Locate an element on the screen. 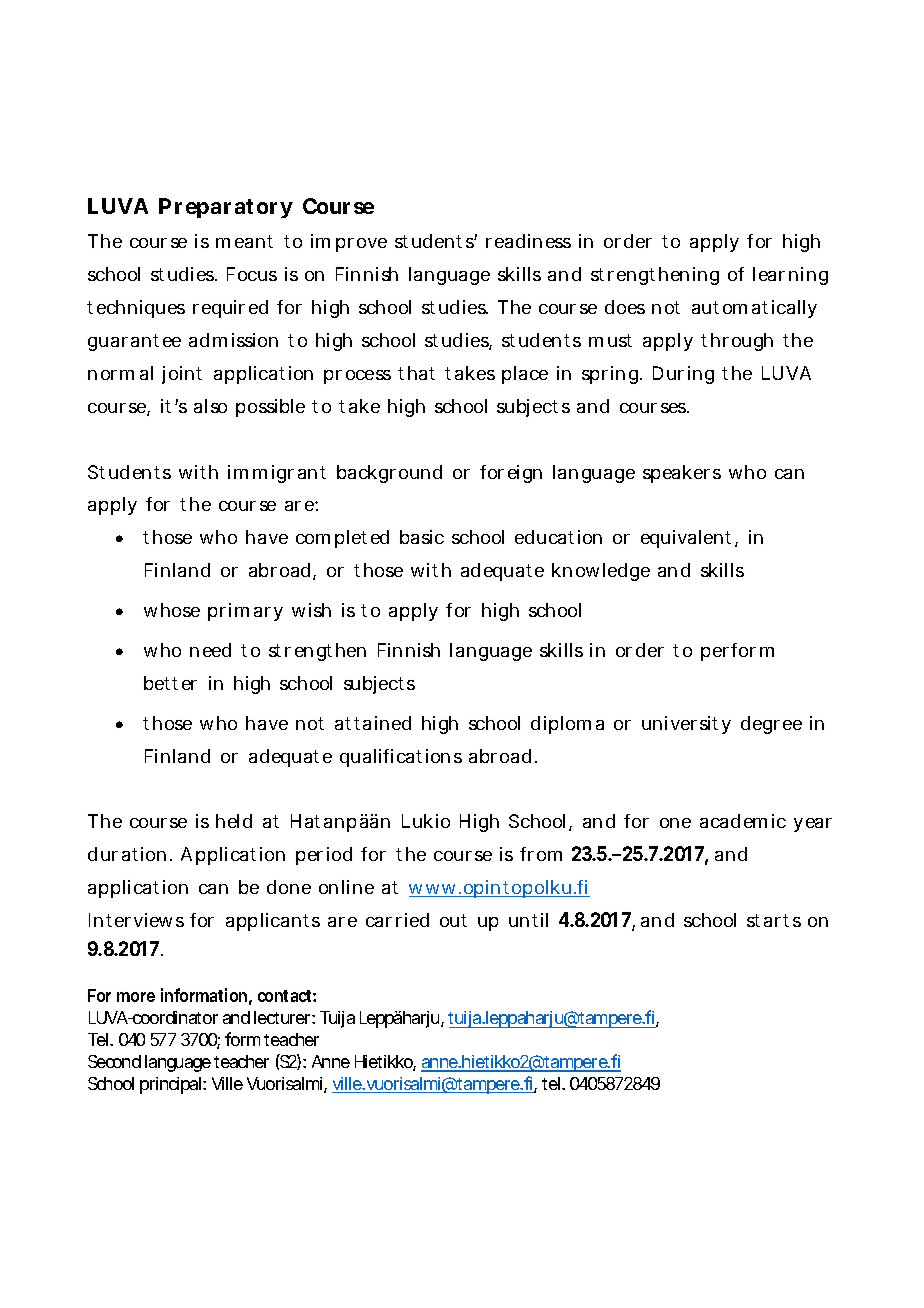 Image resolution: width=924 pixels, height=1308 pixels. attained is located at coordinates (373, 723).
